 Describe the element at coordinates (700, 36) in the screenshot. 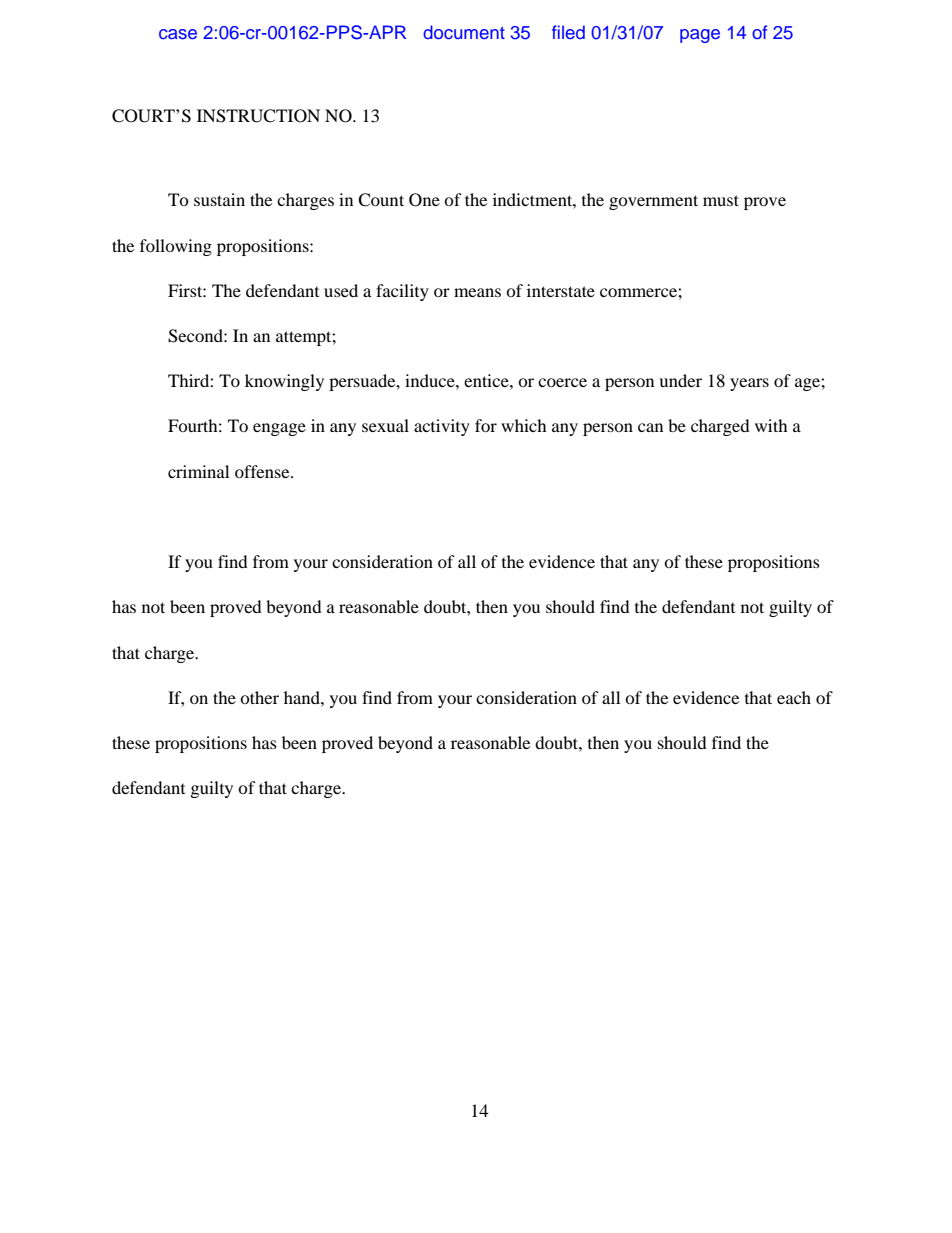

I see `page` at that location.
